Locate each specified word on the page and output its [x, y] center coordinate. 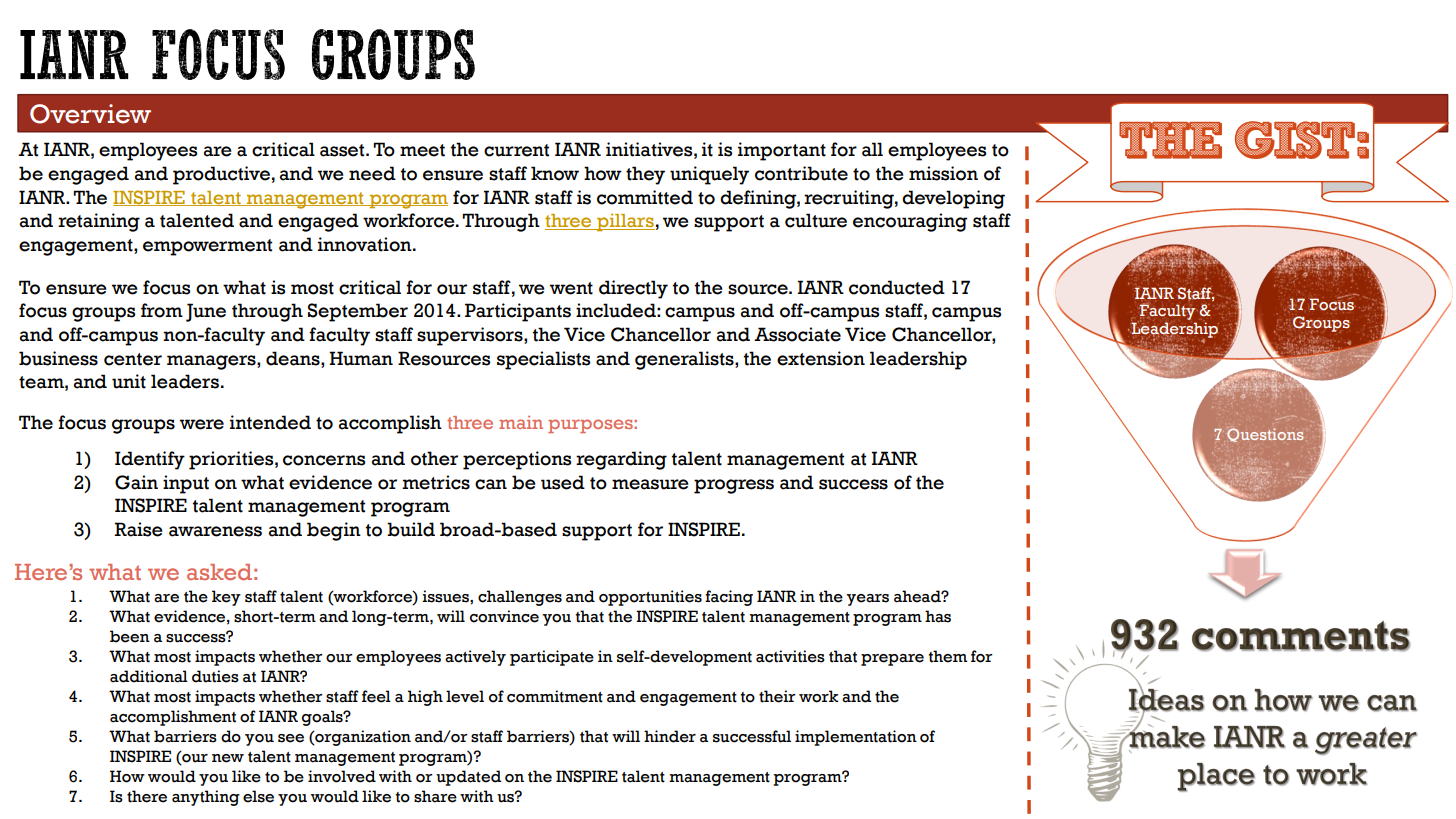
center [133, 359]
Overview [90, 114]
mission [943, 173]
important [782, 151]
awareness [215, 531]
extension [821, 358]
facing [729, 598]
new [228, 758]
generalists [685, 360]
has [938, 616]
